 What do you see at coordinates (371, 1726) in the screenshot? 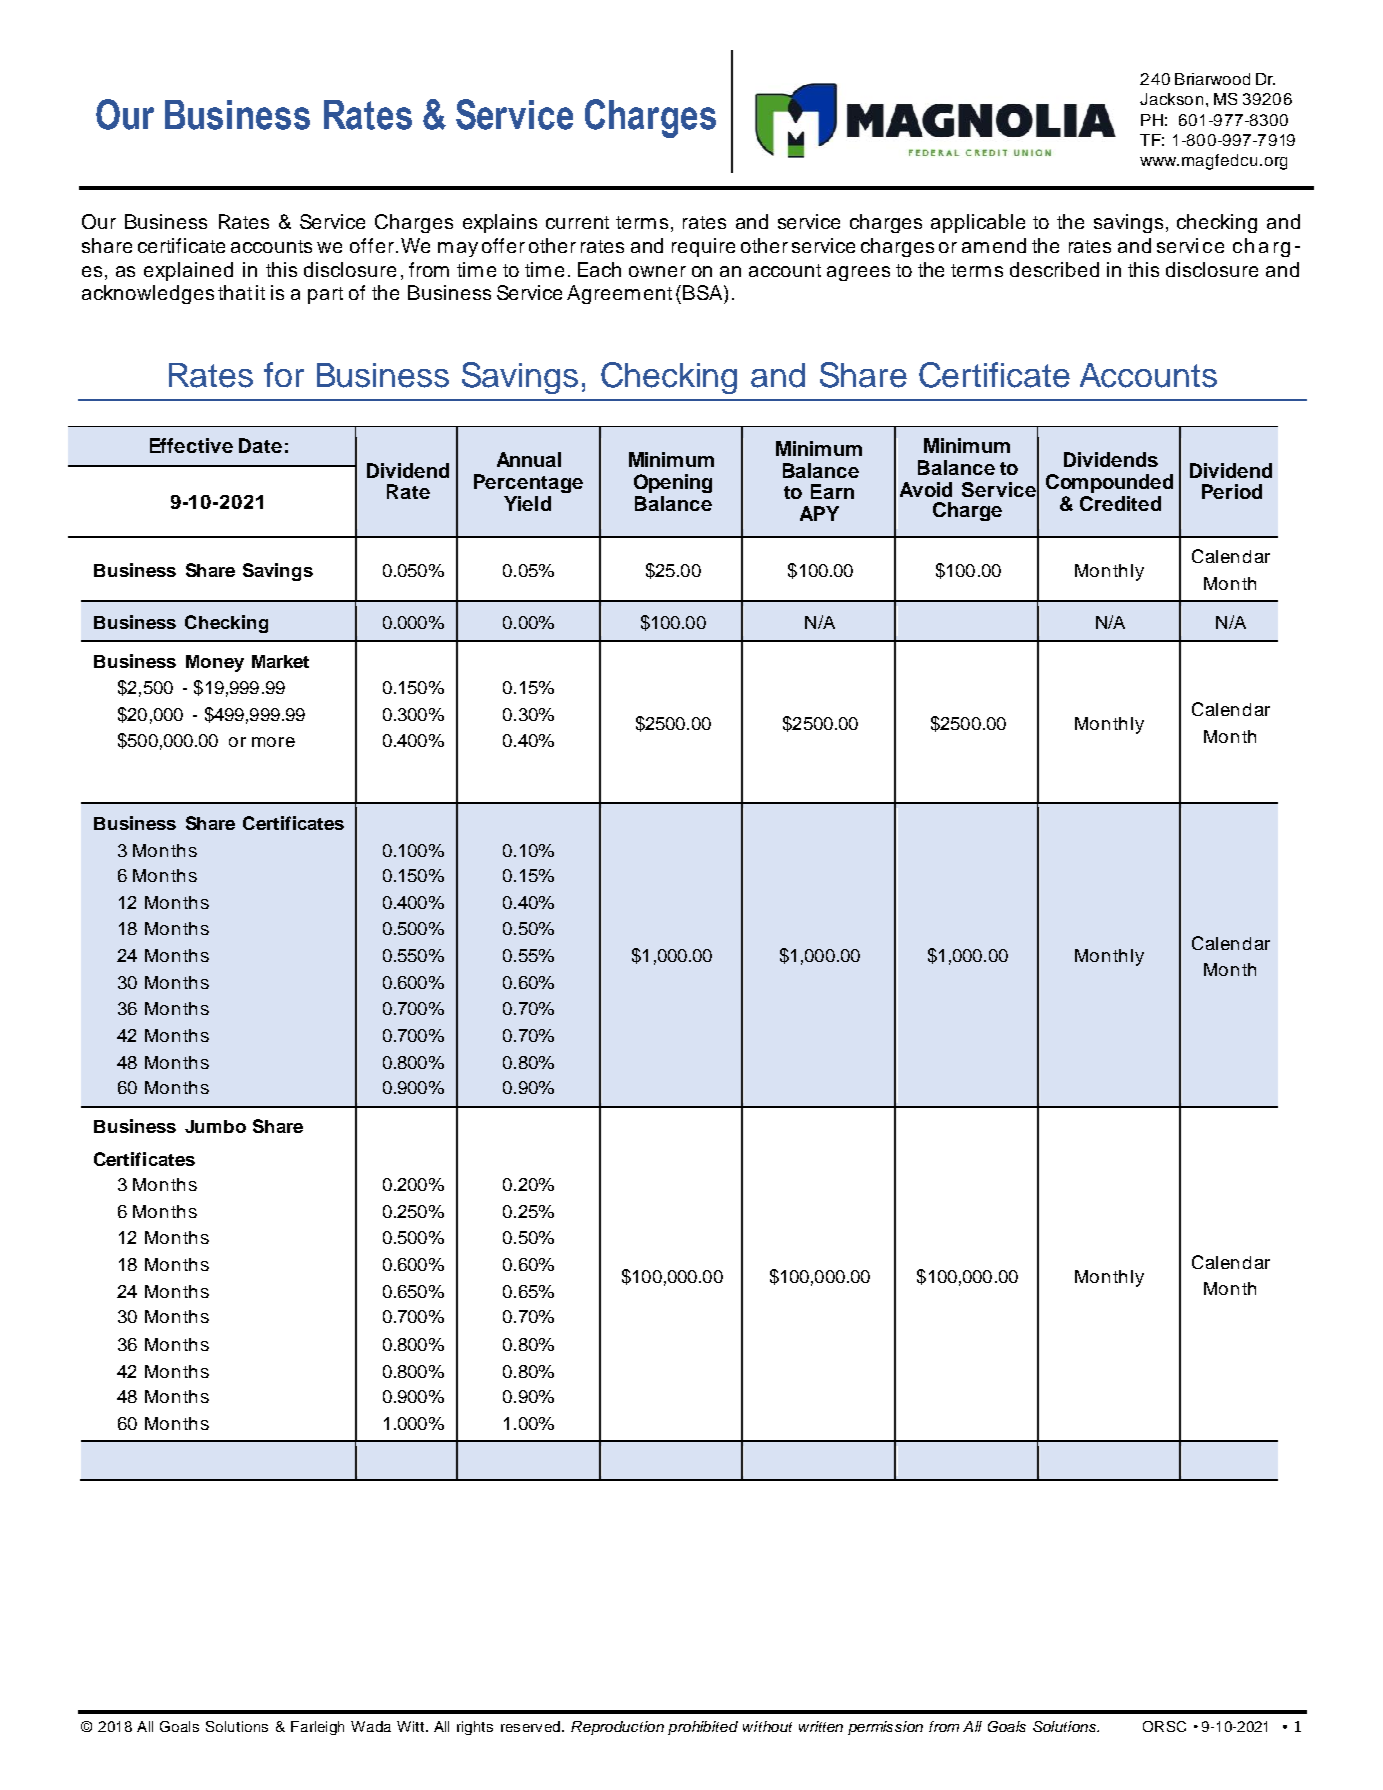
I see `Wada` at bounding box center [371, 1726].
